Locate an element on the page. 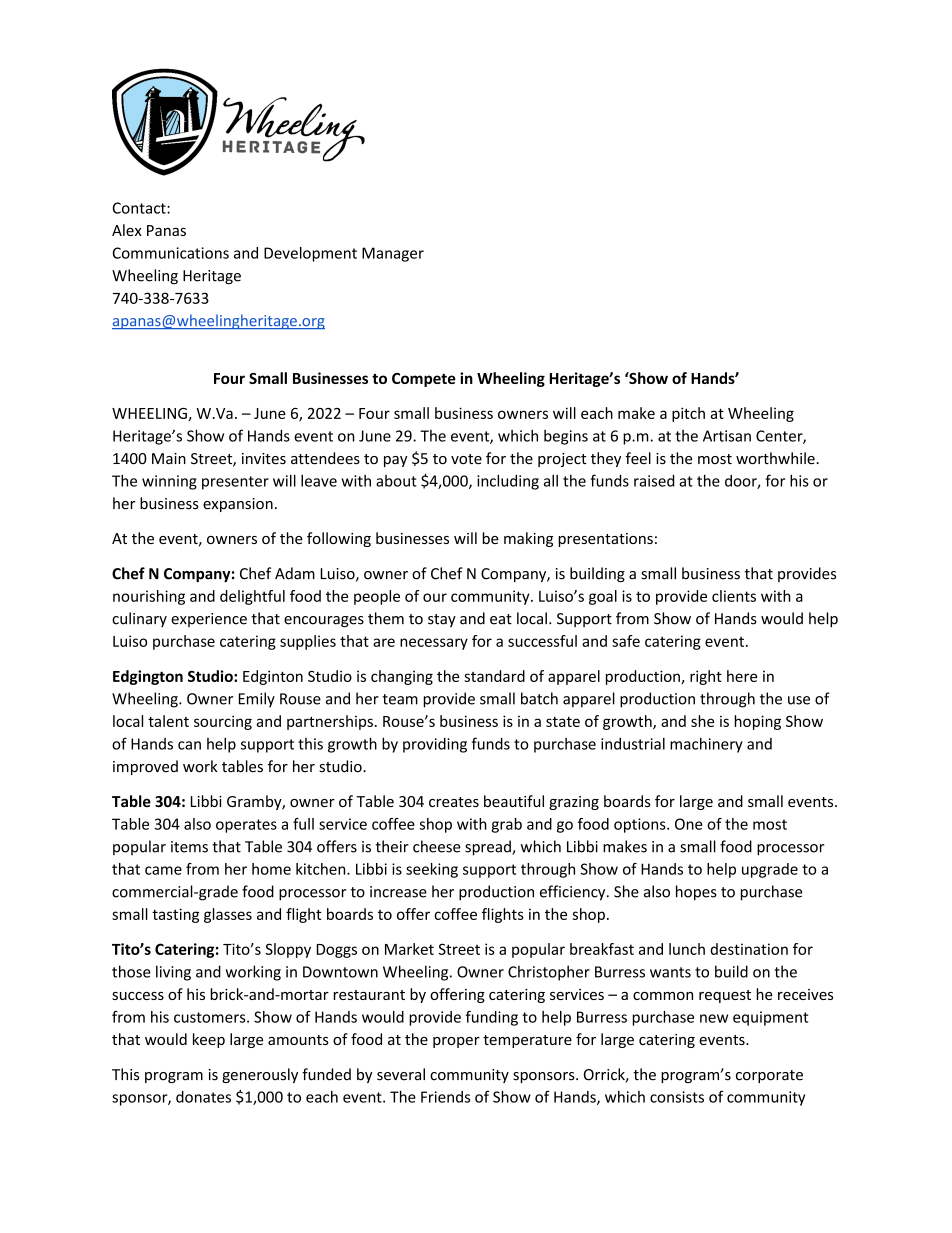 The width and height of the document is (952, 1233). necessary is located at coordinates (434, 644).
